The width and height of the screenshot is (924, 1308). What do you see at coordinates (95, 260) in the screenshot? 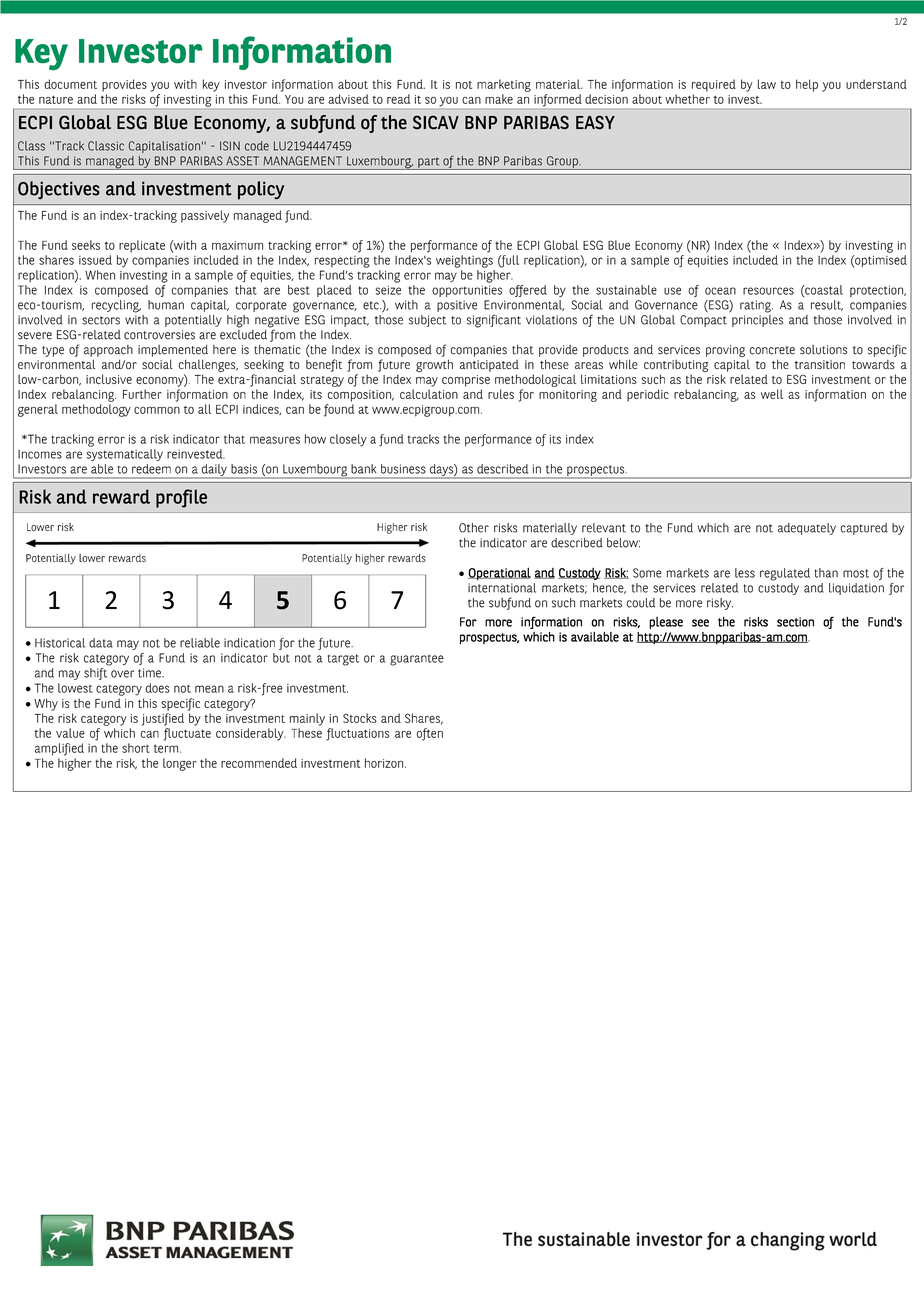
I see `issued` at bounding box center [95, 260].
